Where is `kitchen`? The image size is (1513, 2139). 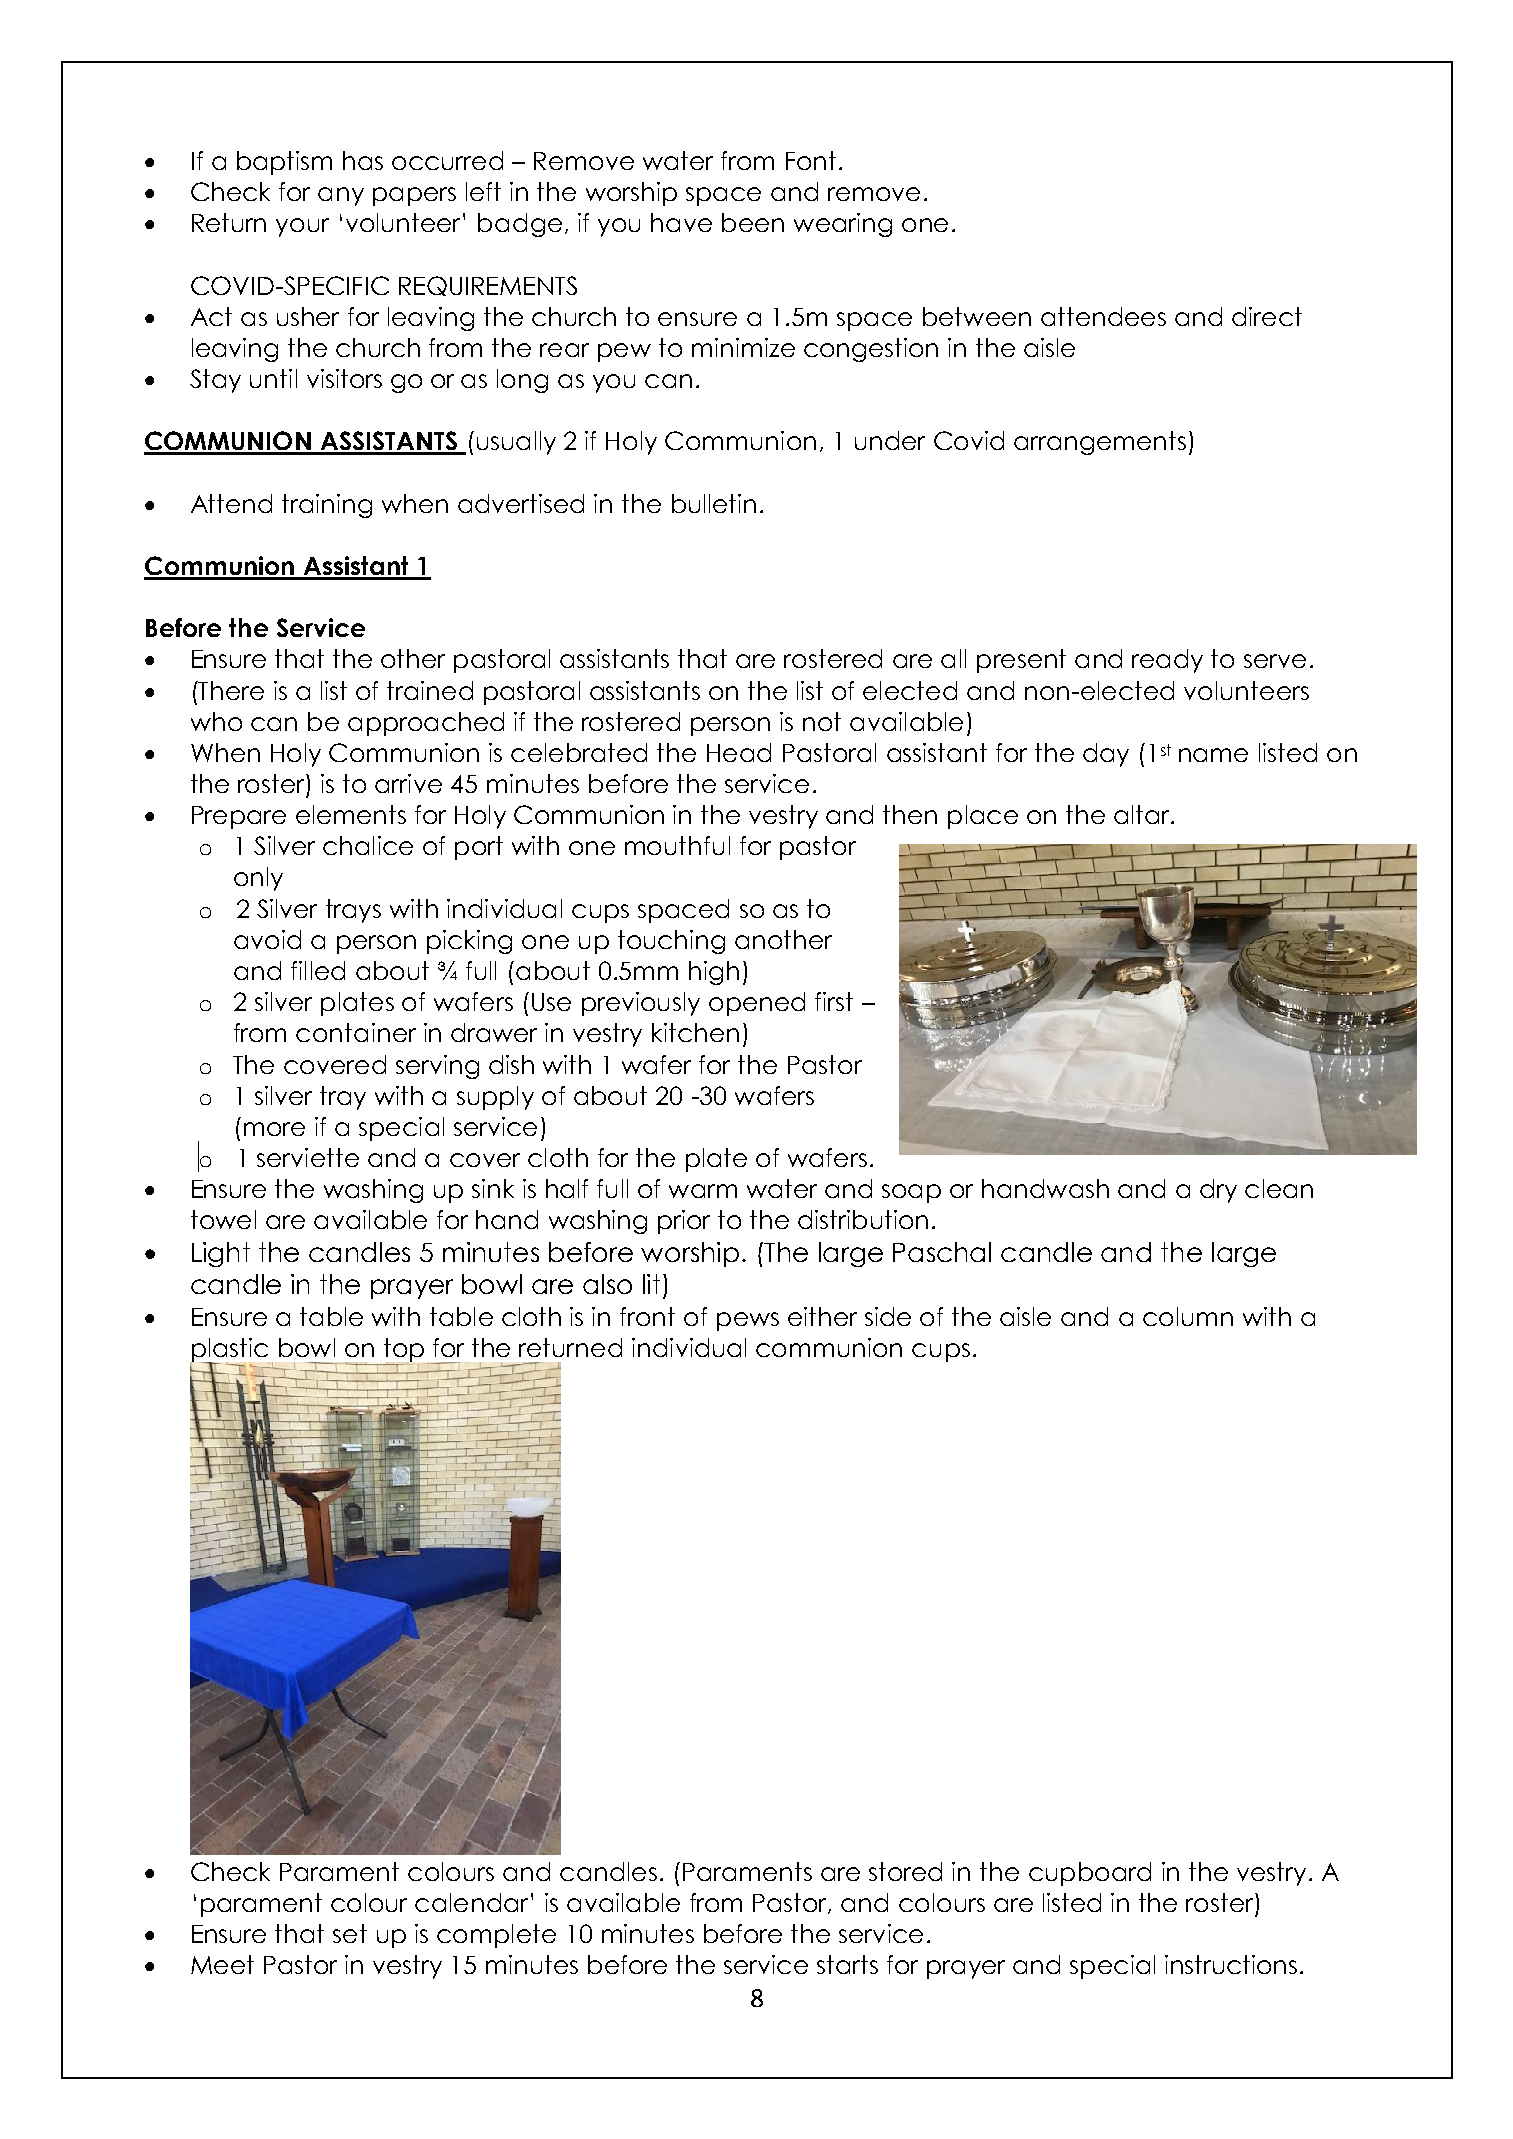 kitchen is located at coordinates (695, 1032).
